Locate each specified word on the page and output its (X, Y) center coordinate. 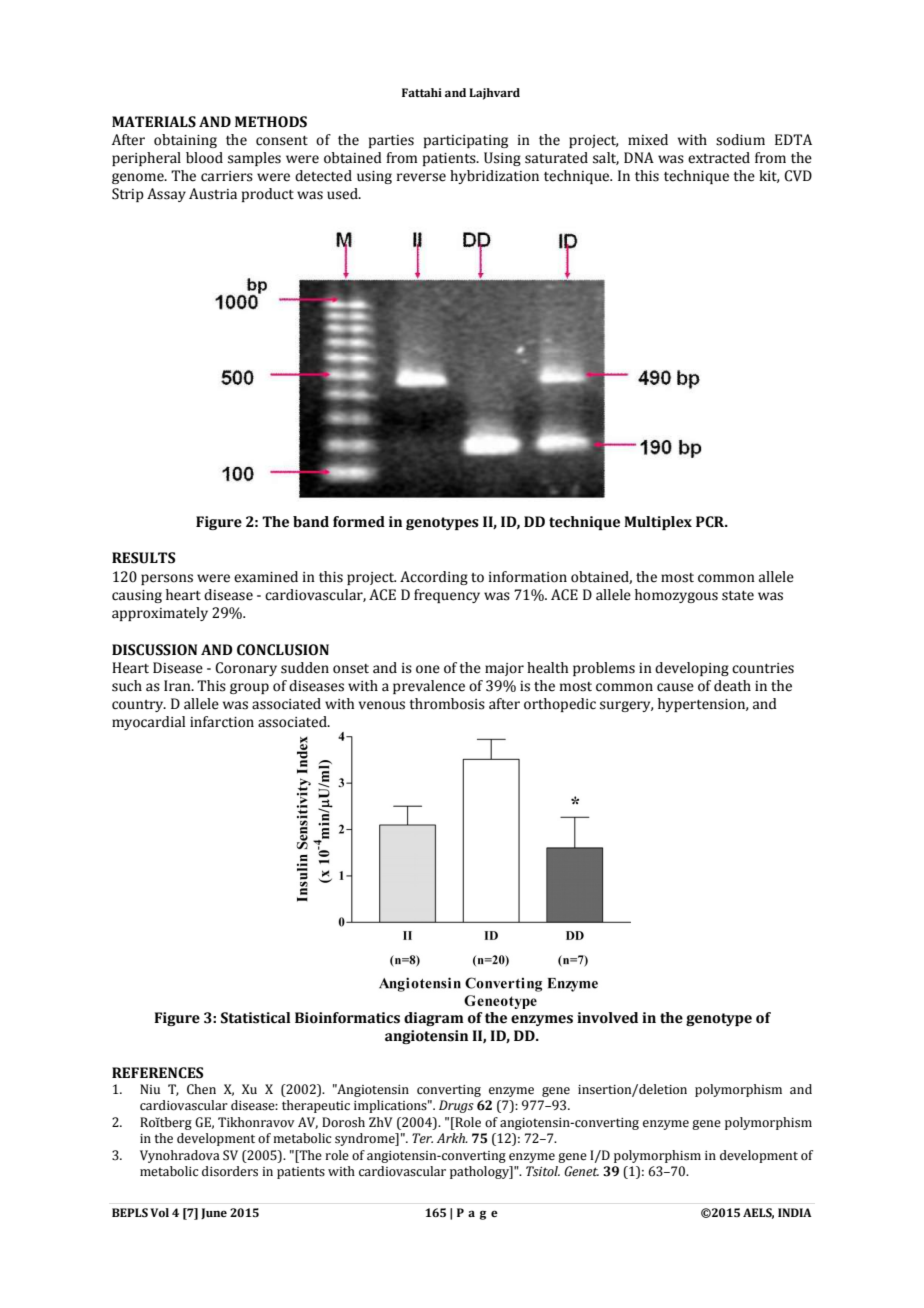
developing (692, 669)
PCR (711, 522)
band (311, 522)
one (428, 669)
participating (466, 141)
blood (204, 158)
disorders (230, 1171)
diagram (434, 1019)
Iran (178, 686)
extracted (719, 158)
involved (607, 1018)
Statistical (256, 1018)
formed (359, 522)
